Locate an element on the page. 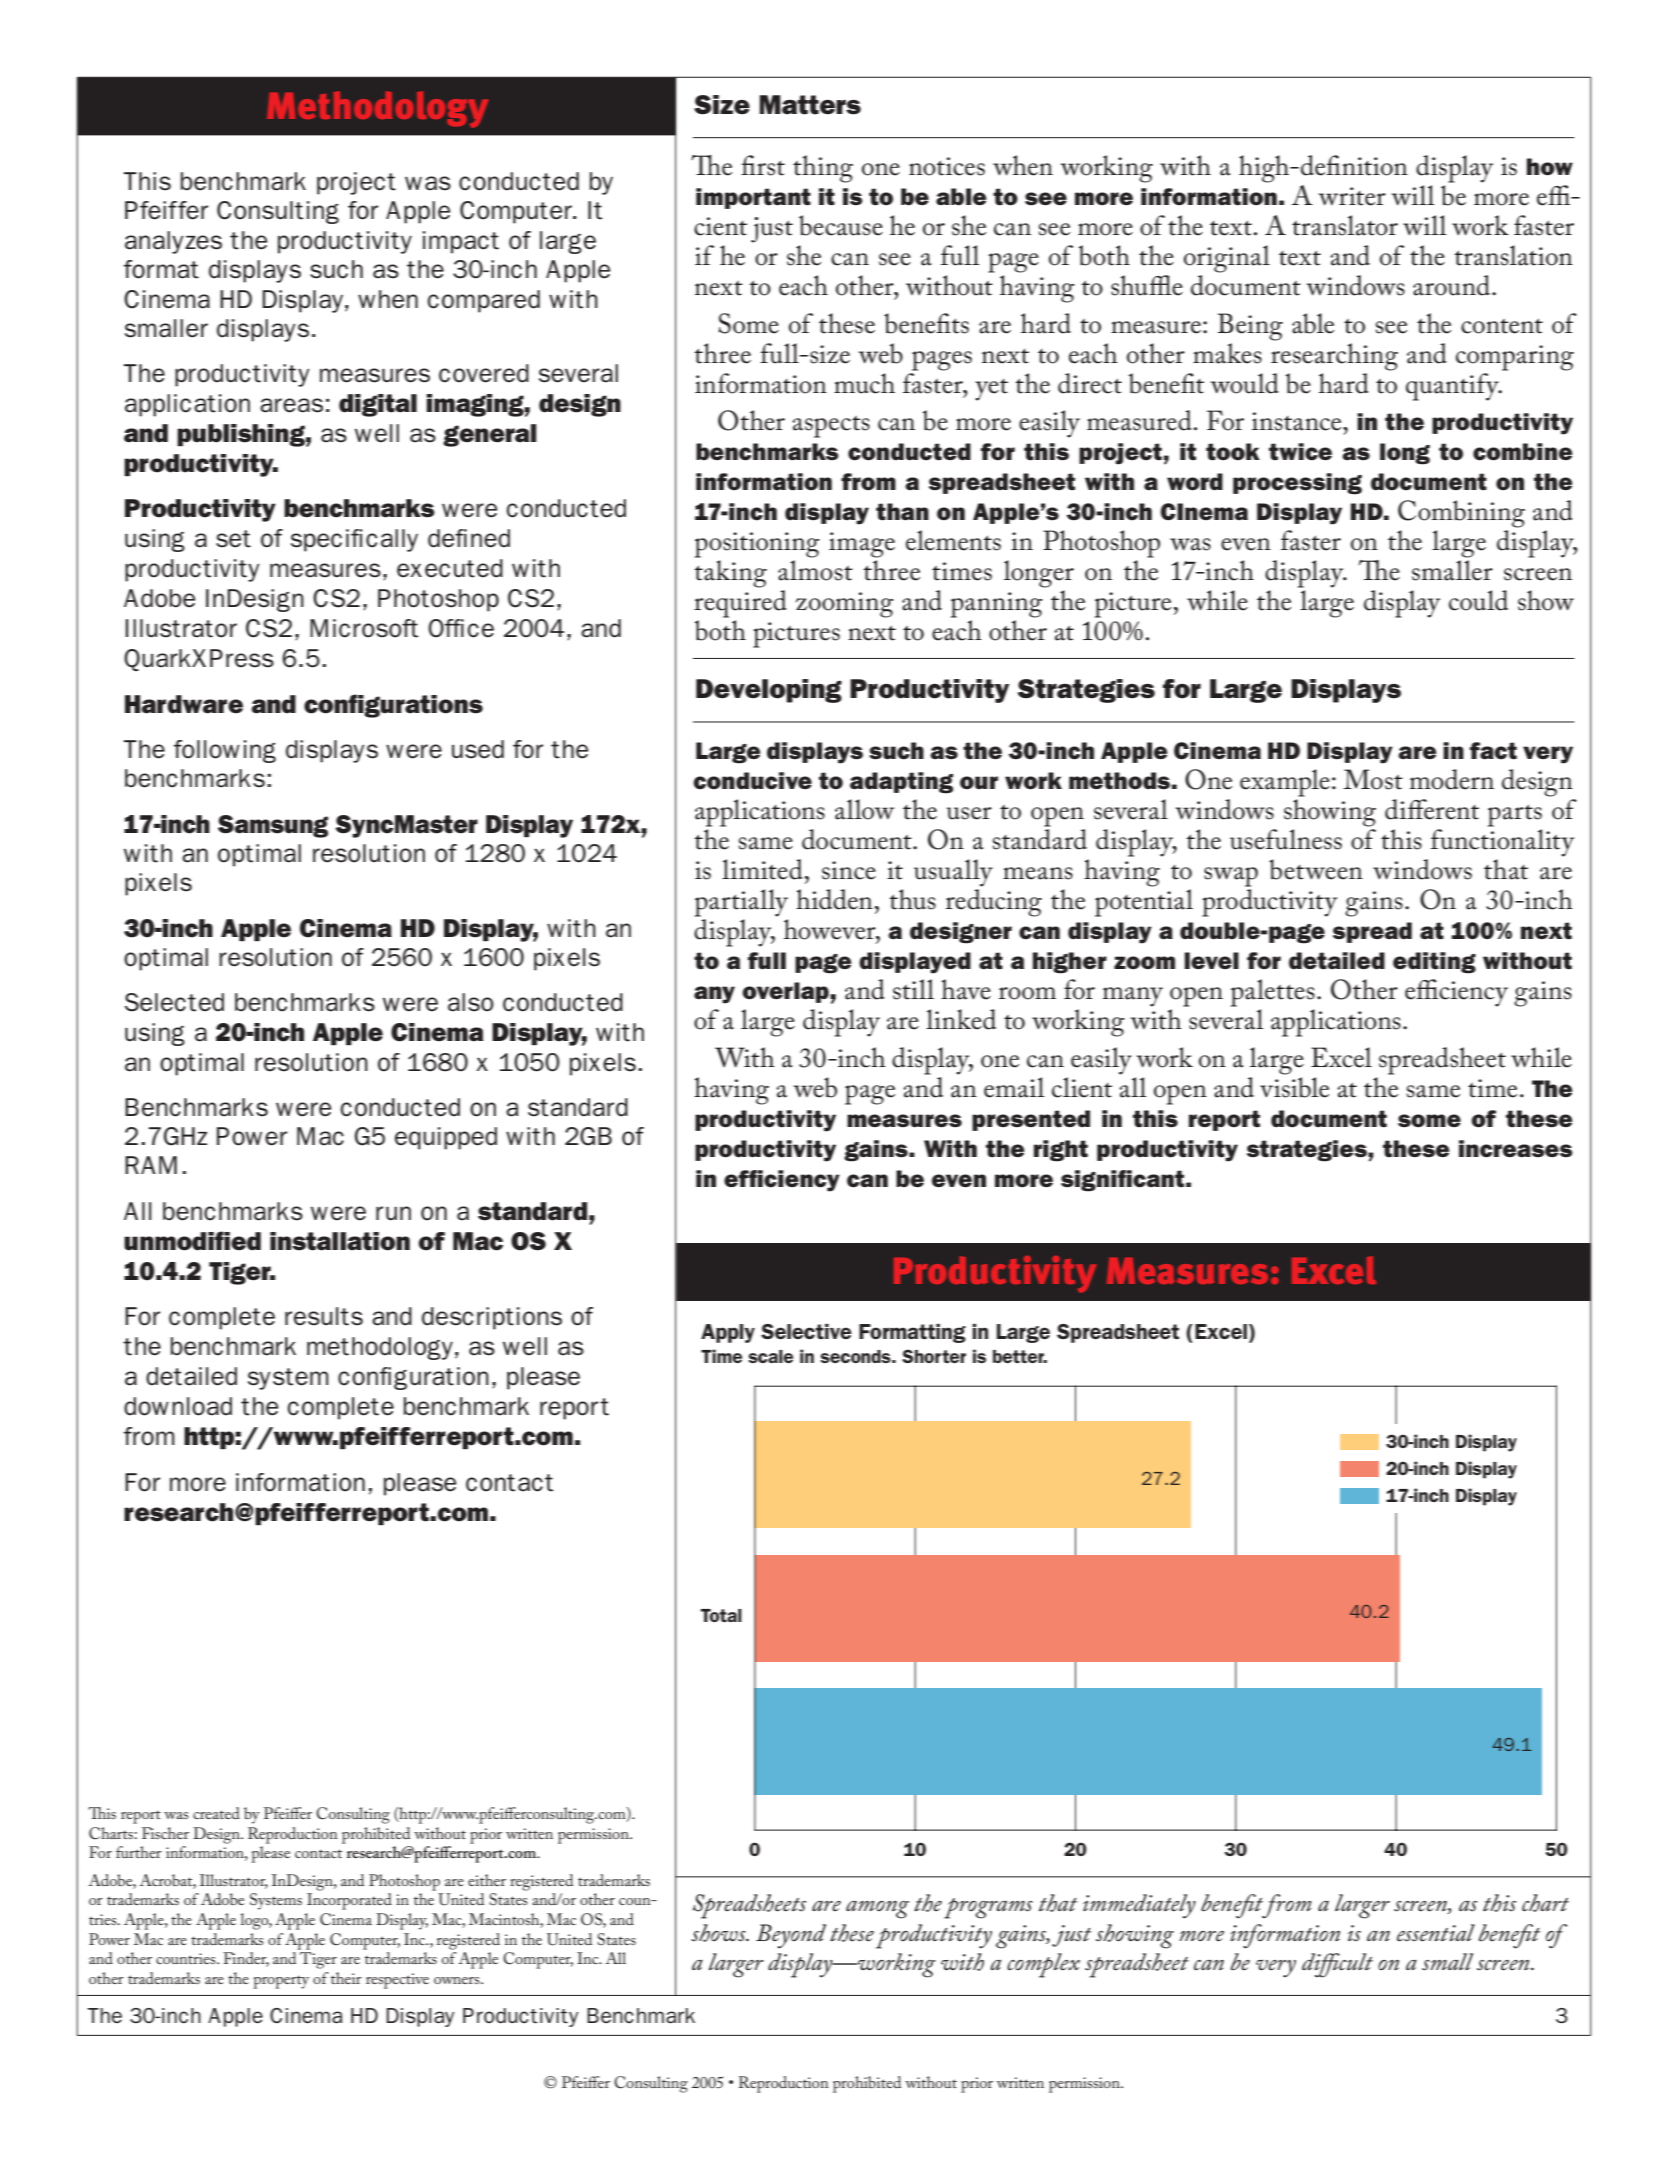  thing is located at coordinates (823, 169).
